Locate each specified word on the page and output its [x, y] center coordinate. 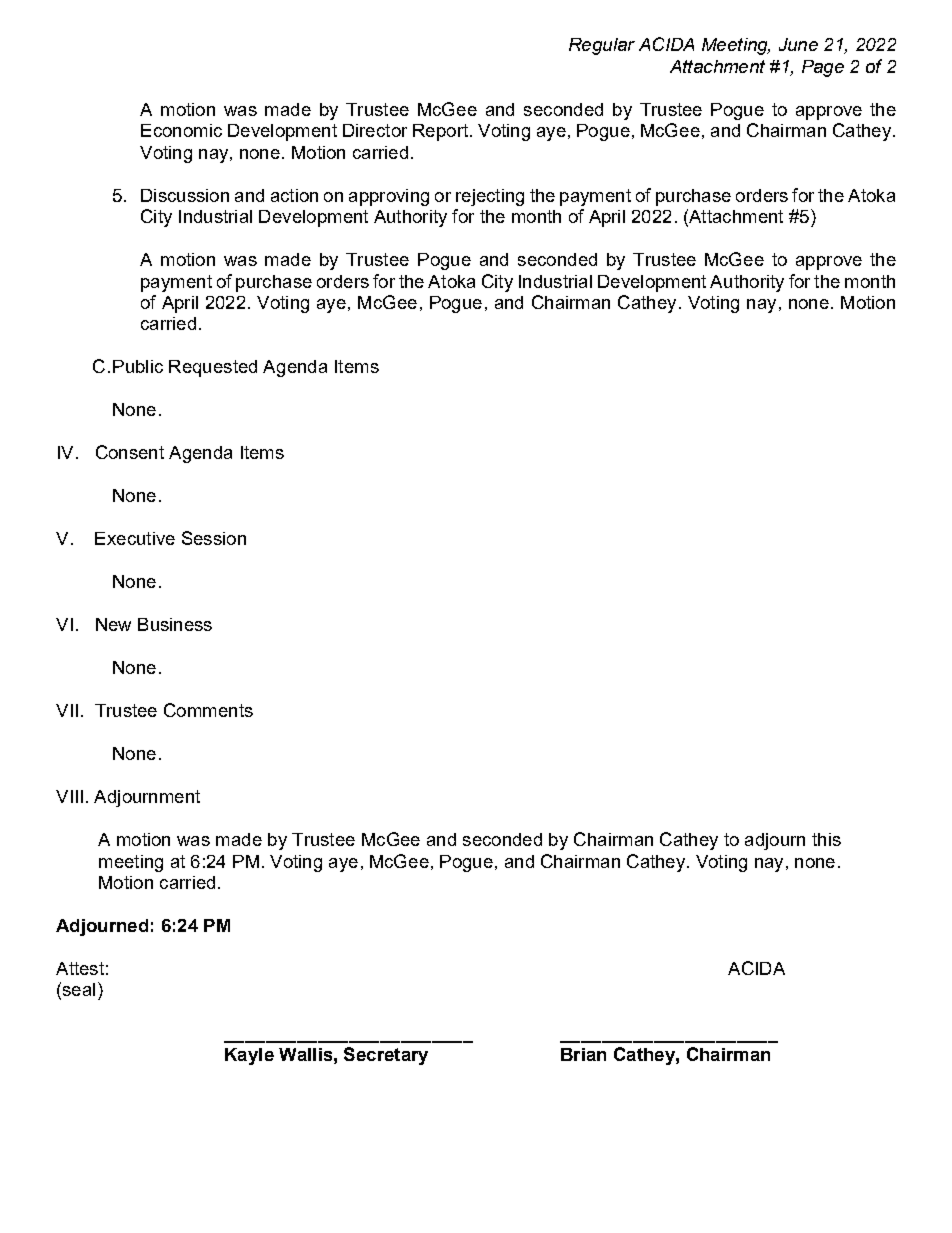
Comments [208, 710]
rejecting [490, 197]
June [798, 44]
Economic [181, 130]
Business [175, 624]
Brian [583, 1054]
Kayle [249, 1056]
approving [389, 197]
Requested [213, 368]
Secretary [386, 1056]
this [826, 839]
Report [440, 132]
